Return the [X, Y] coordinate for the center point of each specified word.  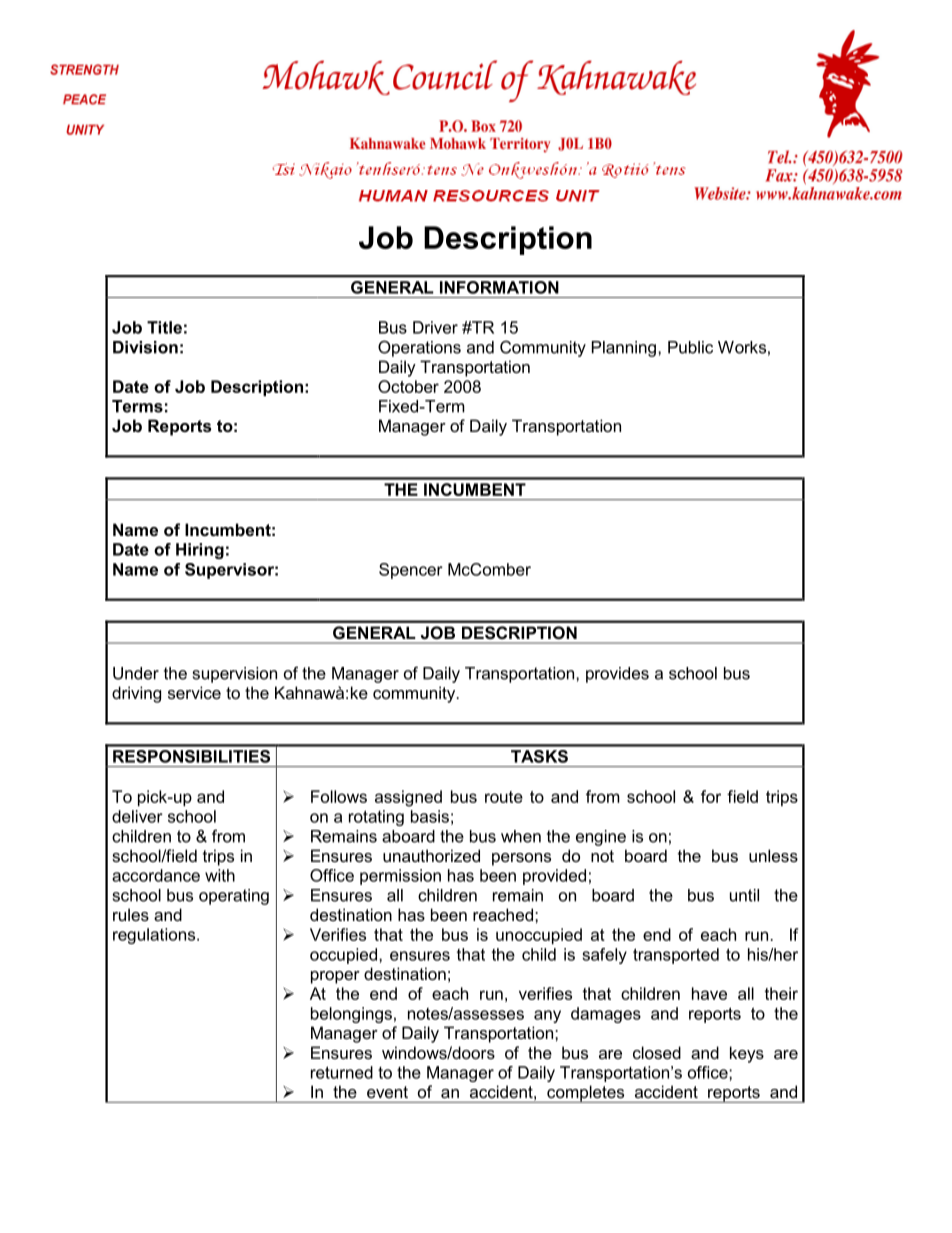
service [194, 692]
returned [342, 1072]
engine [601, 838]
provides [617, 675]
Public [690, 347]
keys [747, 1054]
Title [164, 327]
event [387, 1092]
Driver [435, 327]
